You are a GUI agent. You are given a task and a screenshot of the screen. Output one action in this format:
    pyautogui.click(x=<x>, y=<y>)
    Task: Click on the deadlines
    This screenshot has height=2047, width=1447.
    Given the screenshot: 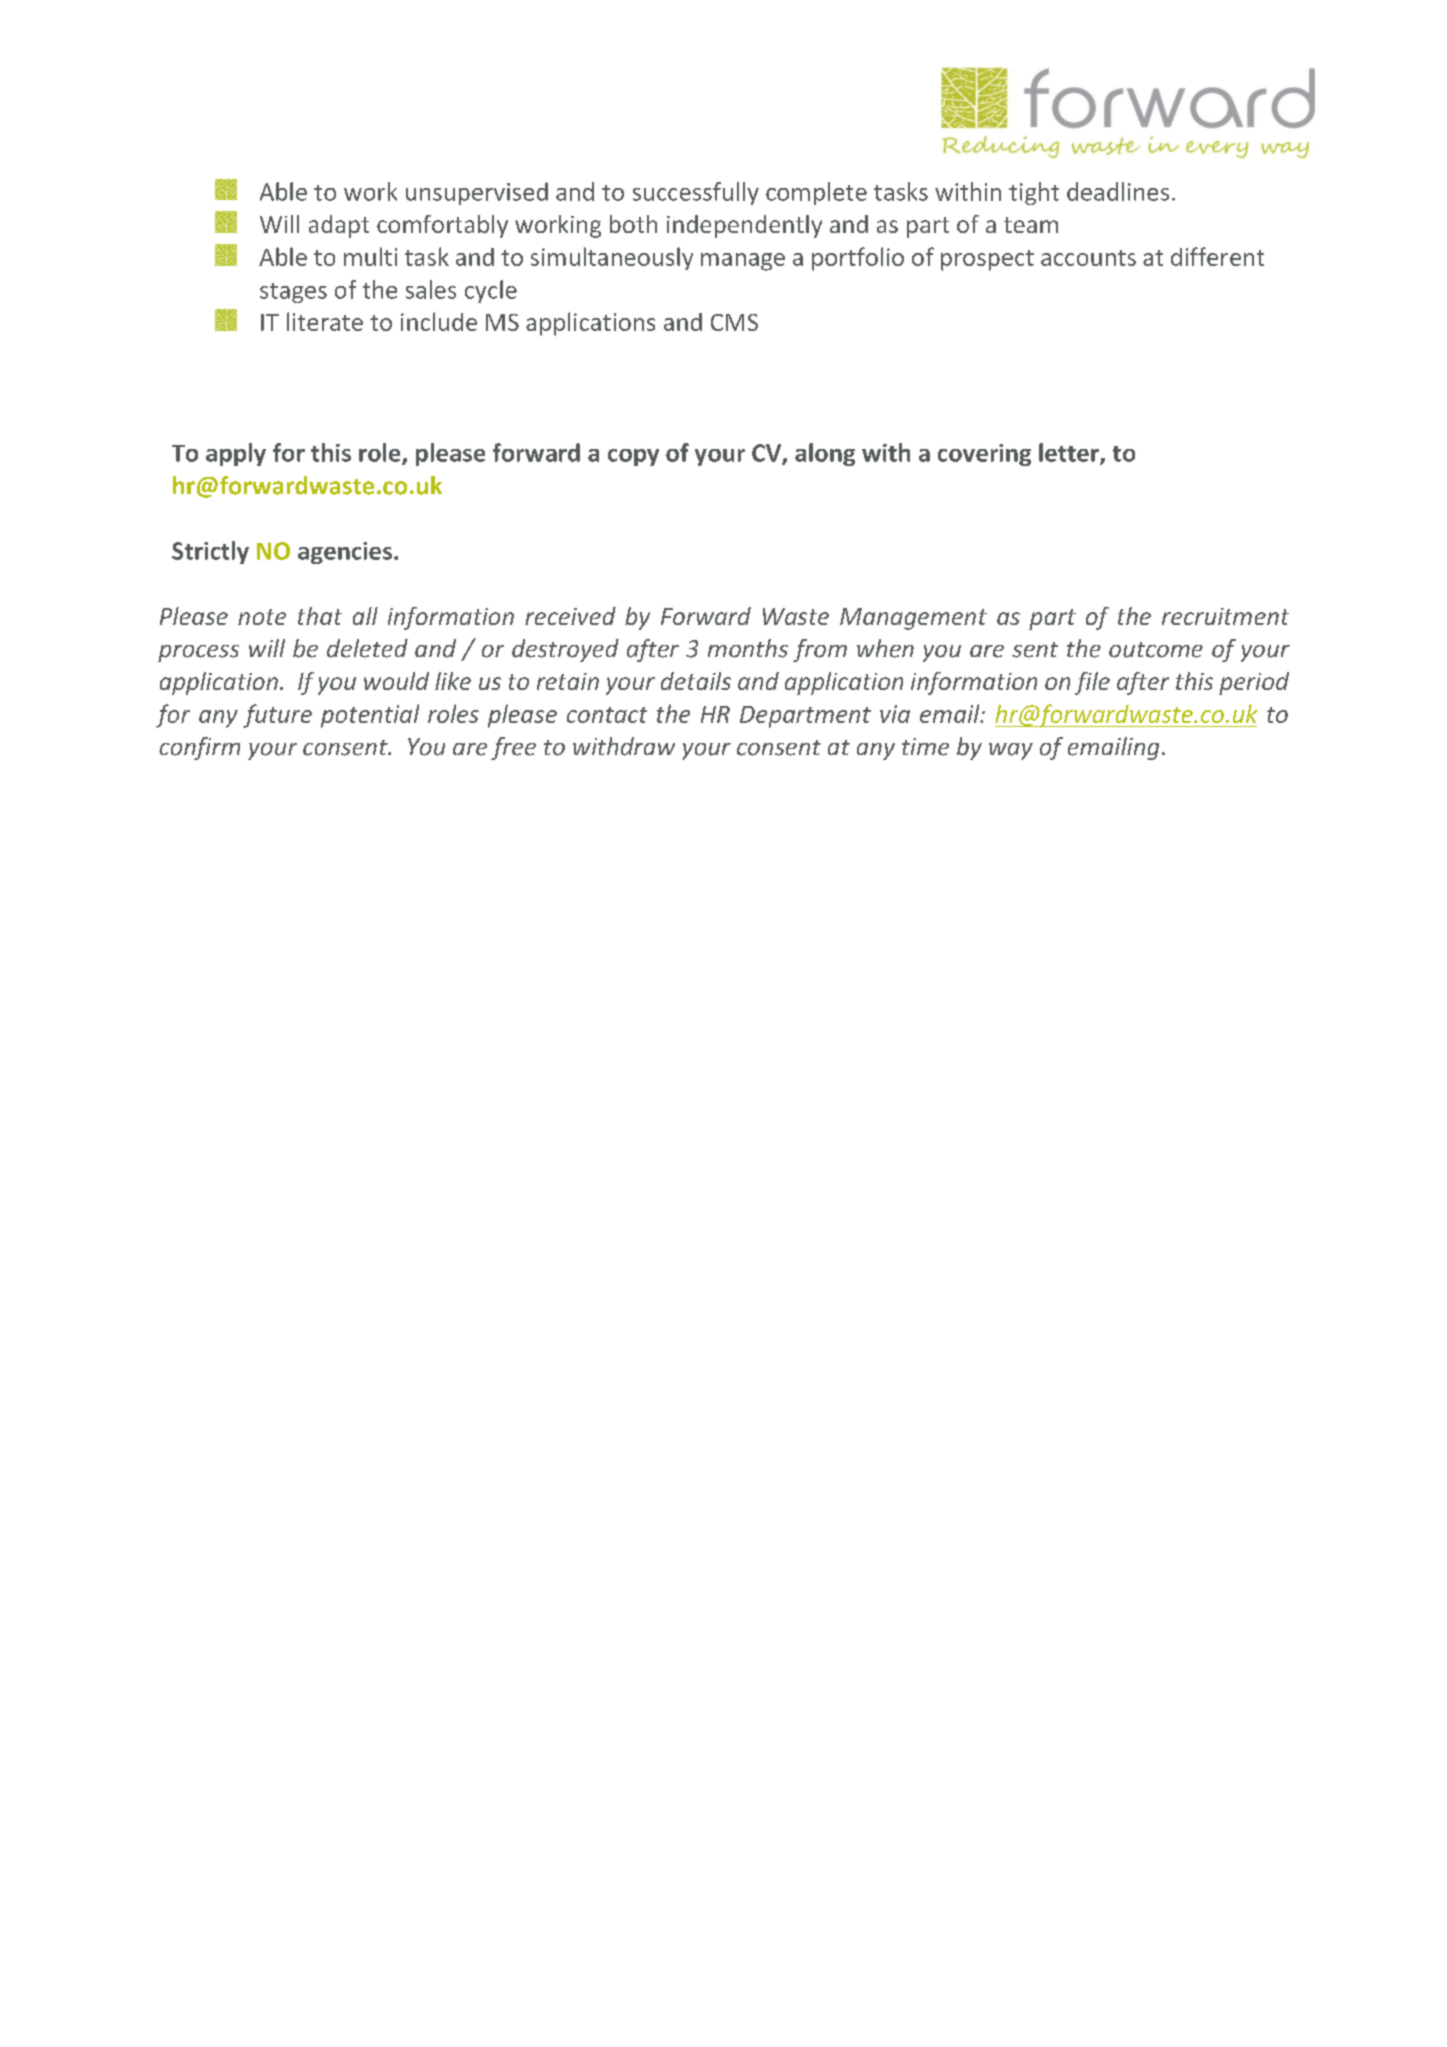 What is the action you would take?
    pyautogui.click(x=1118, y=191)
